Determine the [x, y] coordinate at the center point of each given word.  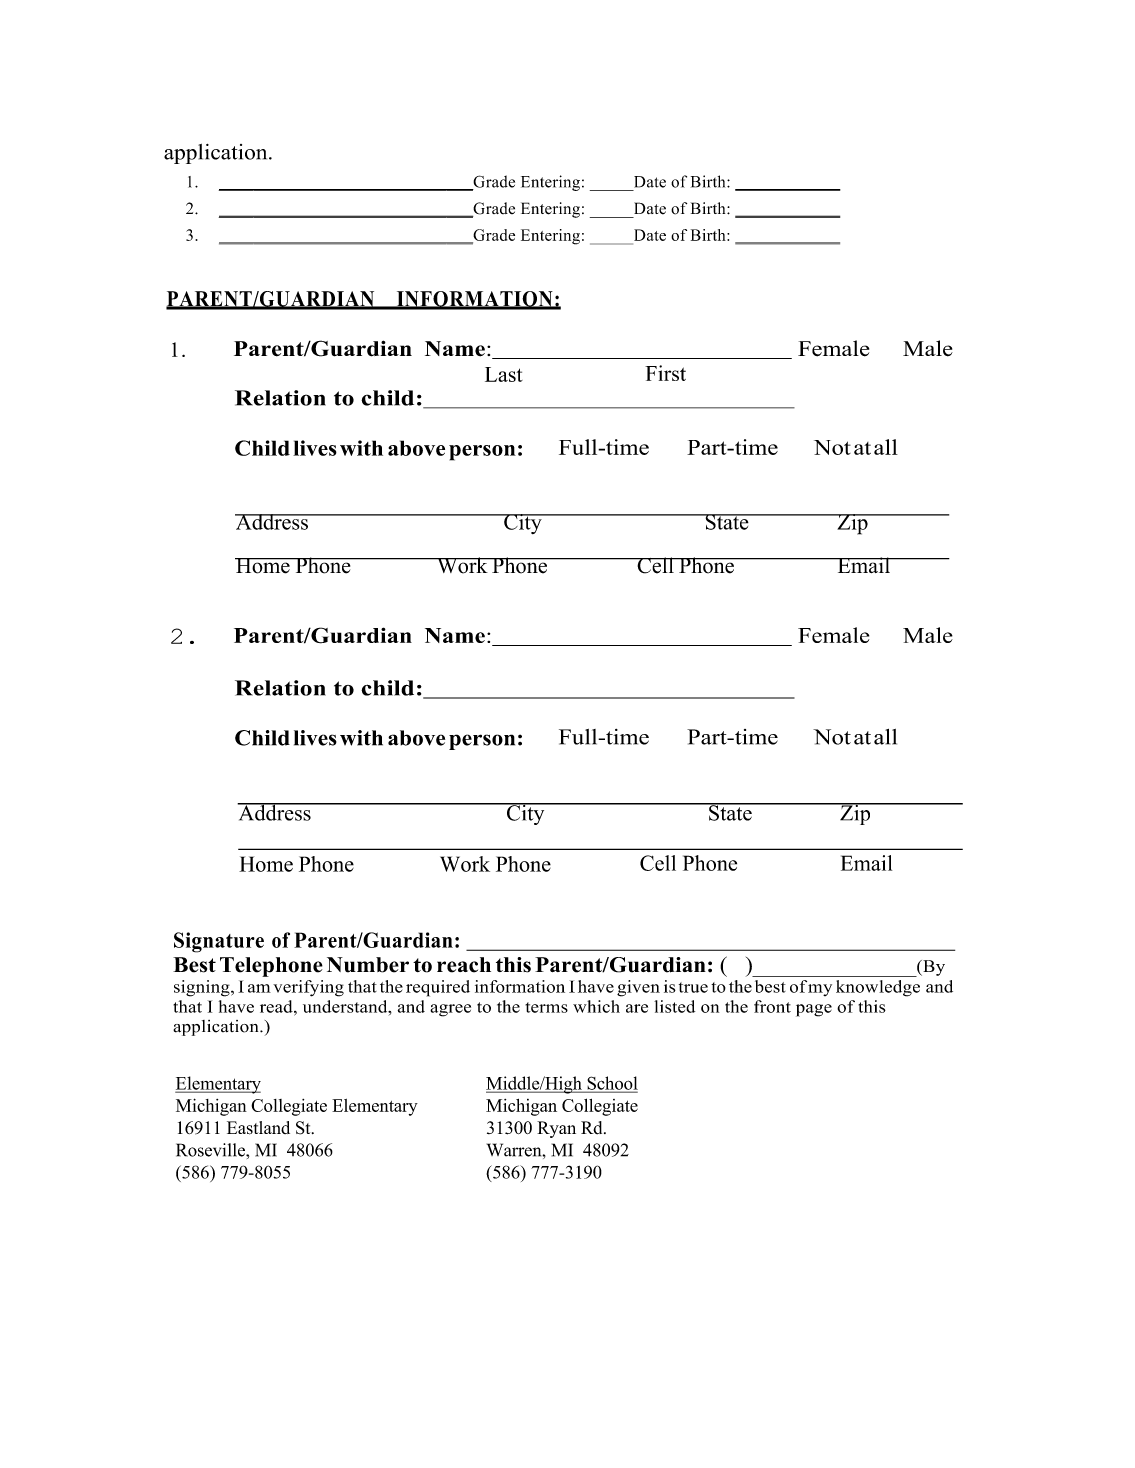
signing [203, 988]
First [665, 373]
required [438, 988]
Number [368, 965]
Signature [219, 942]
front [772, 1006]
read [277, 1006]
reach [464, 965]
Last [504, 374]
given [638, 988]
